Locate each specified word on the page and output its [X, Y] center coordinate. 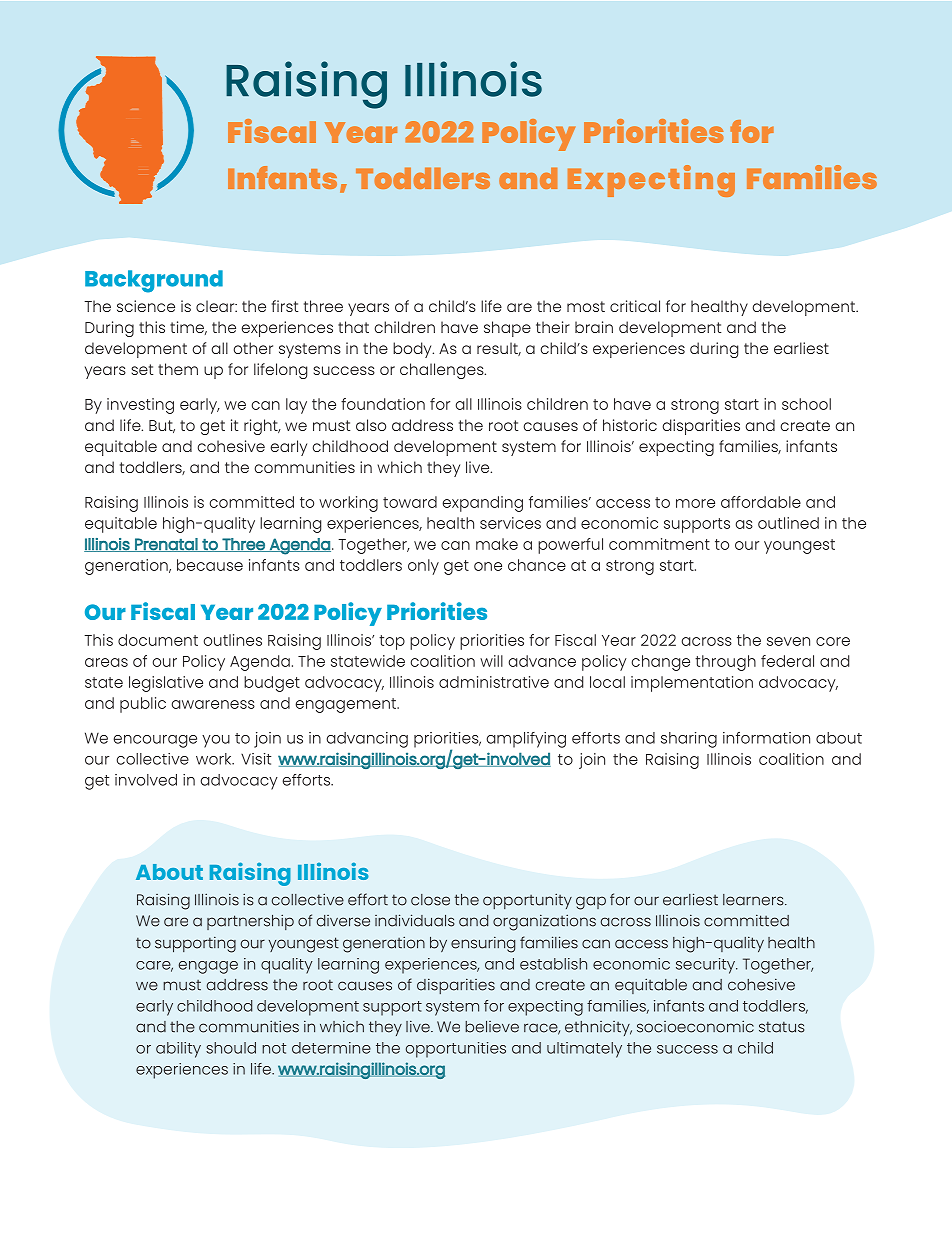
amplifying [526, 740]
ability [178, 1050]
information [766, 738]
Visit [256, 759]
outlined [788, 523]
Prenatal [166, 545]
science [146, 306]
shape [507, 329]
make [497, 544]
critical [635, 306]
